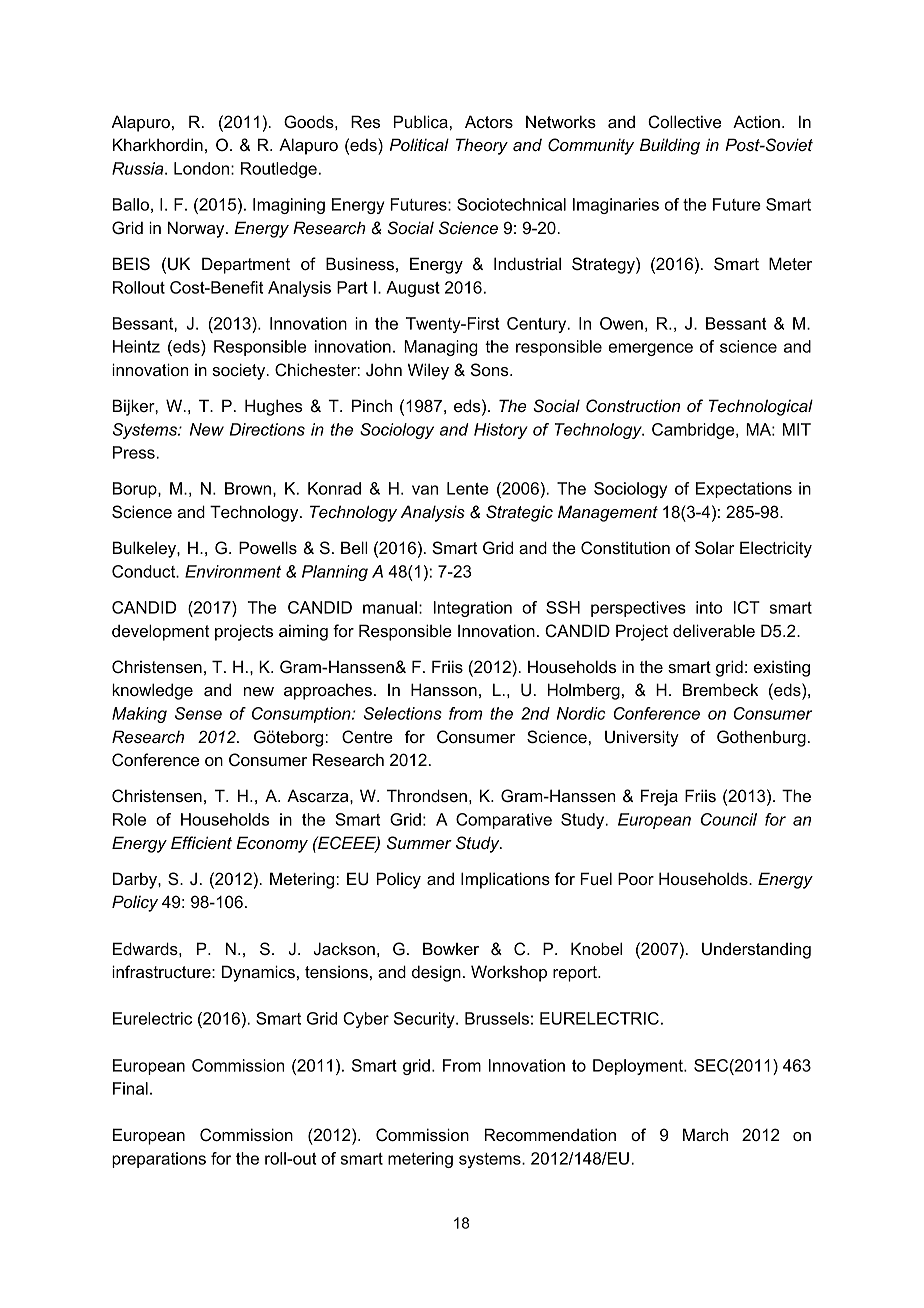  Describe the element at coordinates (159, 1160) in the image. I see `preparations` at that location.
